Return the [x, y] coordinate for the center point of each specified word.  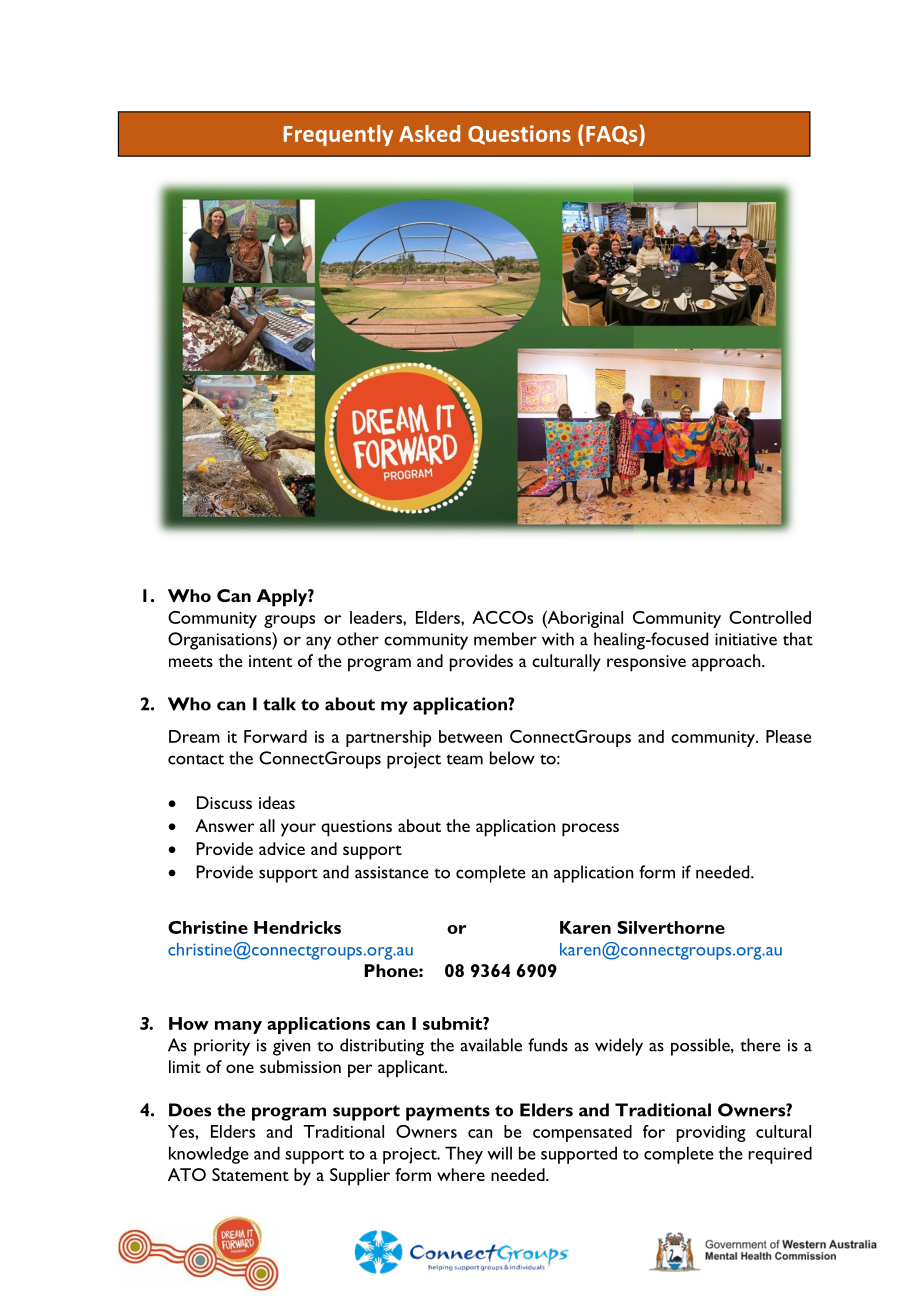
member [505, 639]
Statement [250, 1174]
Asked [429, 133]
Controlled [770, 617]
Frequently [338, 135]
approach [727, 663]
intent [270, 661]
